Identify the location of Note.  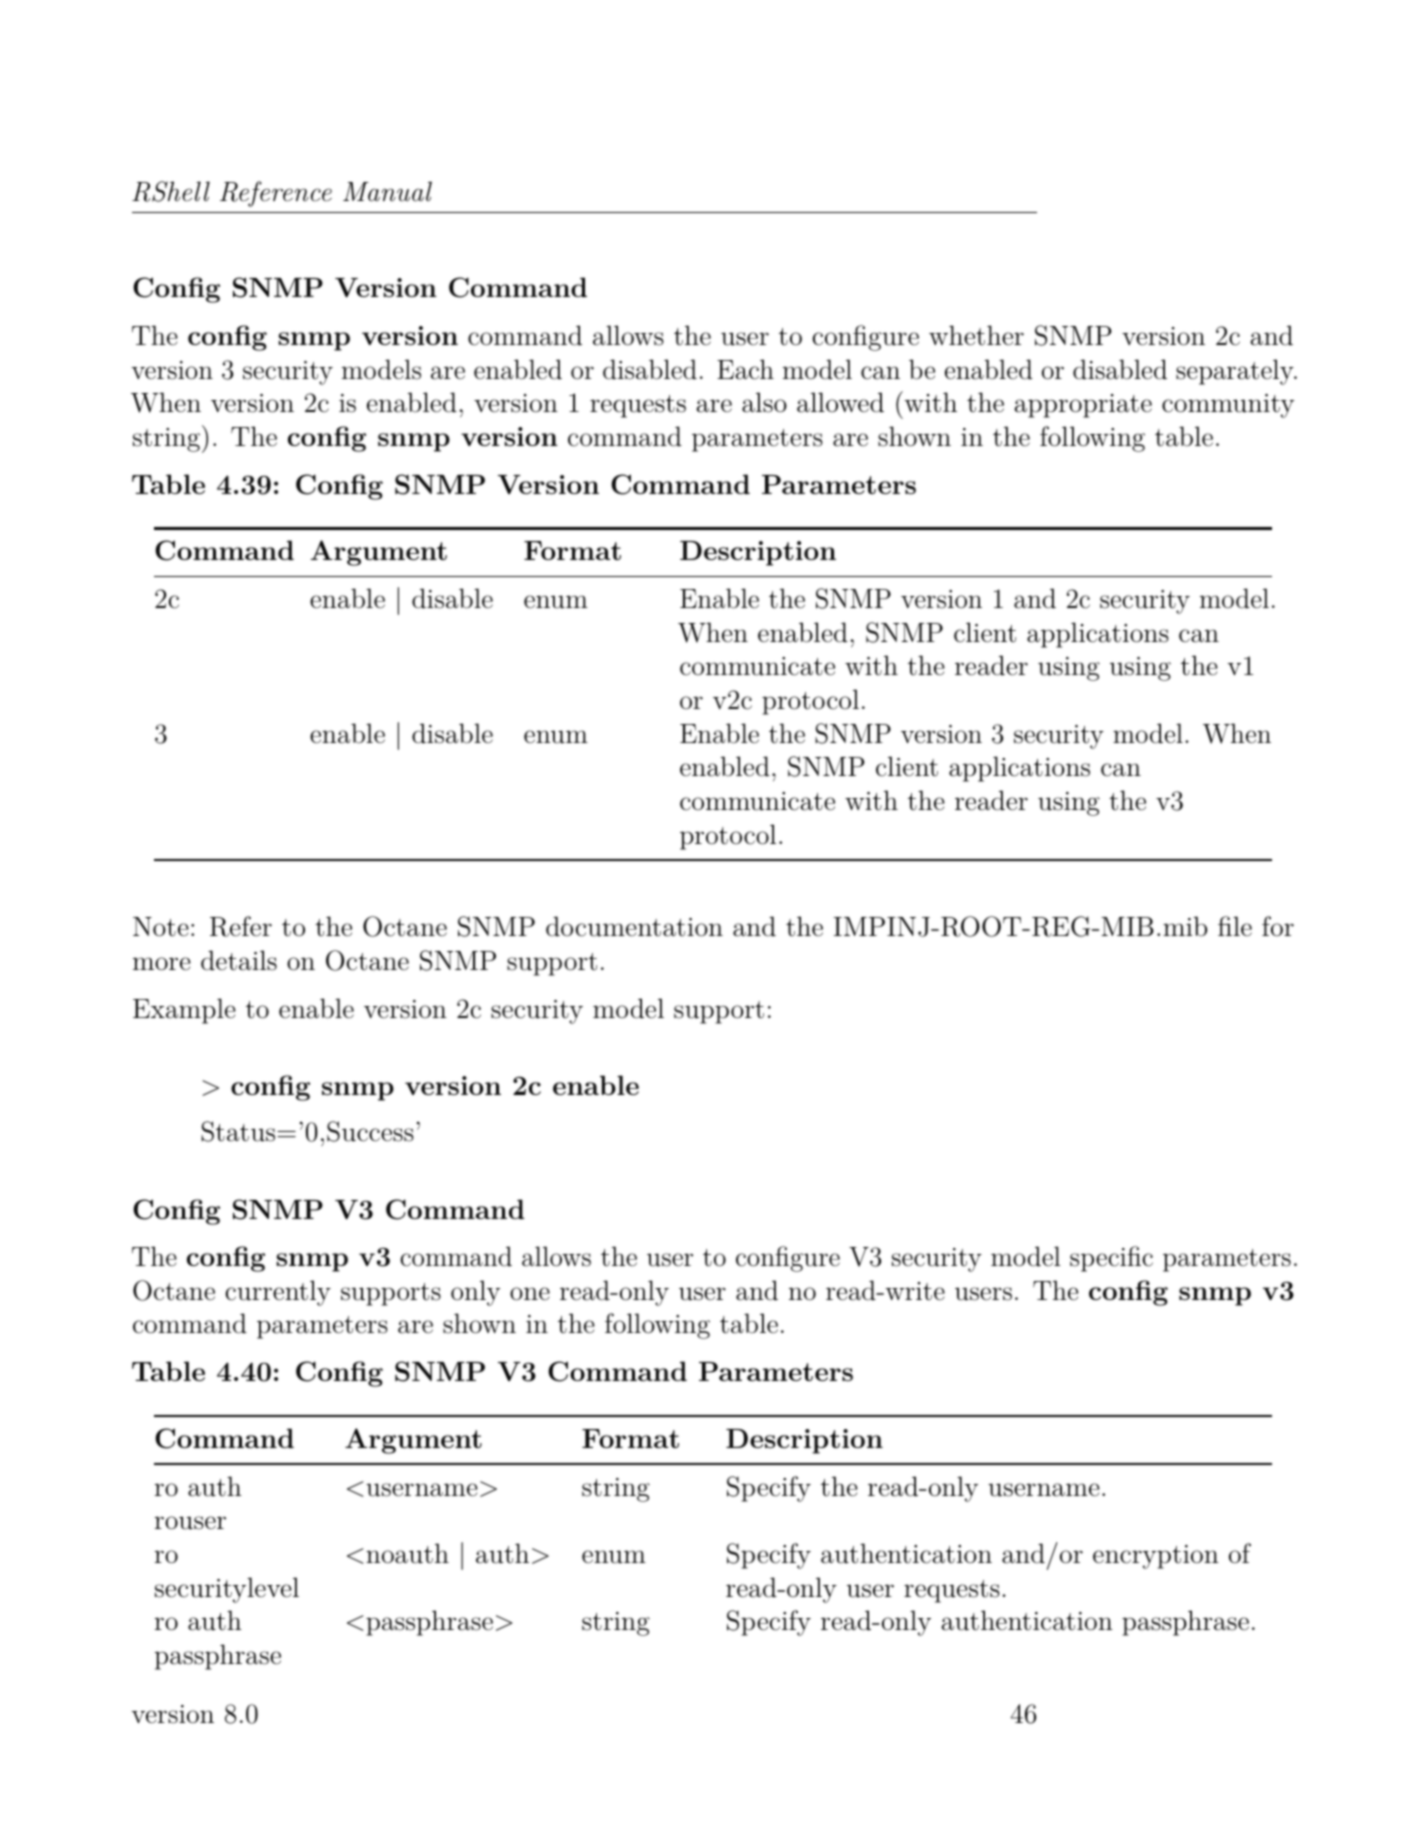
(161, 927).
